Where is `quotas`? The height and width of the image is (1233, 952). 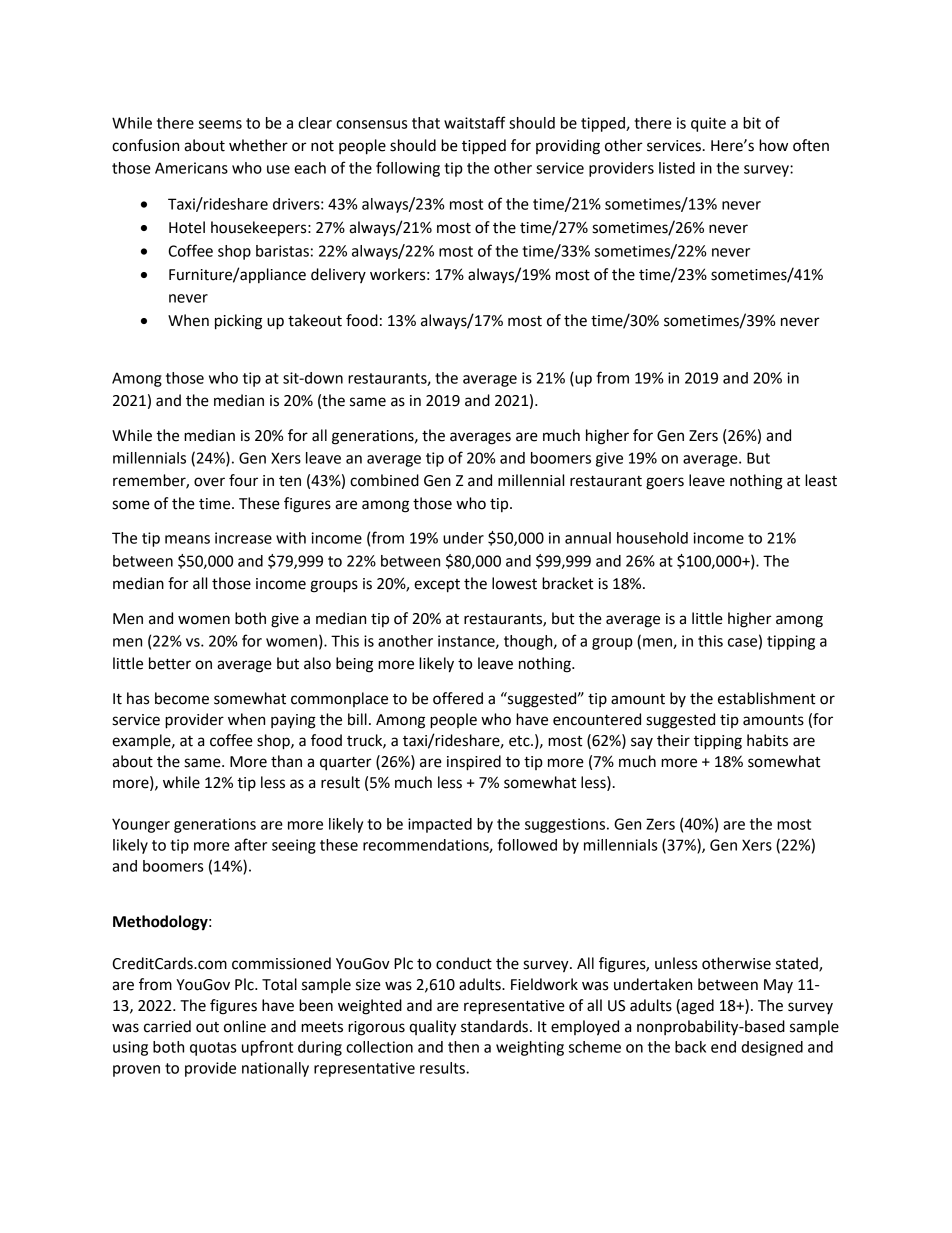 quotas is located at coordinates (213, 1049).
